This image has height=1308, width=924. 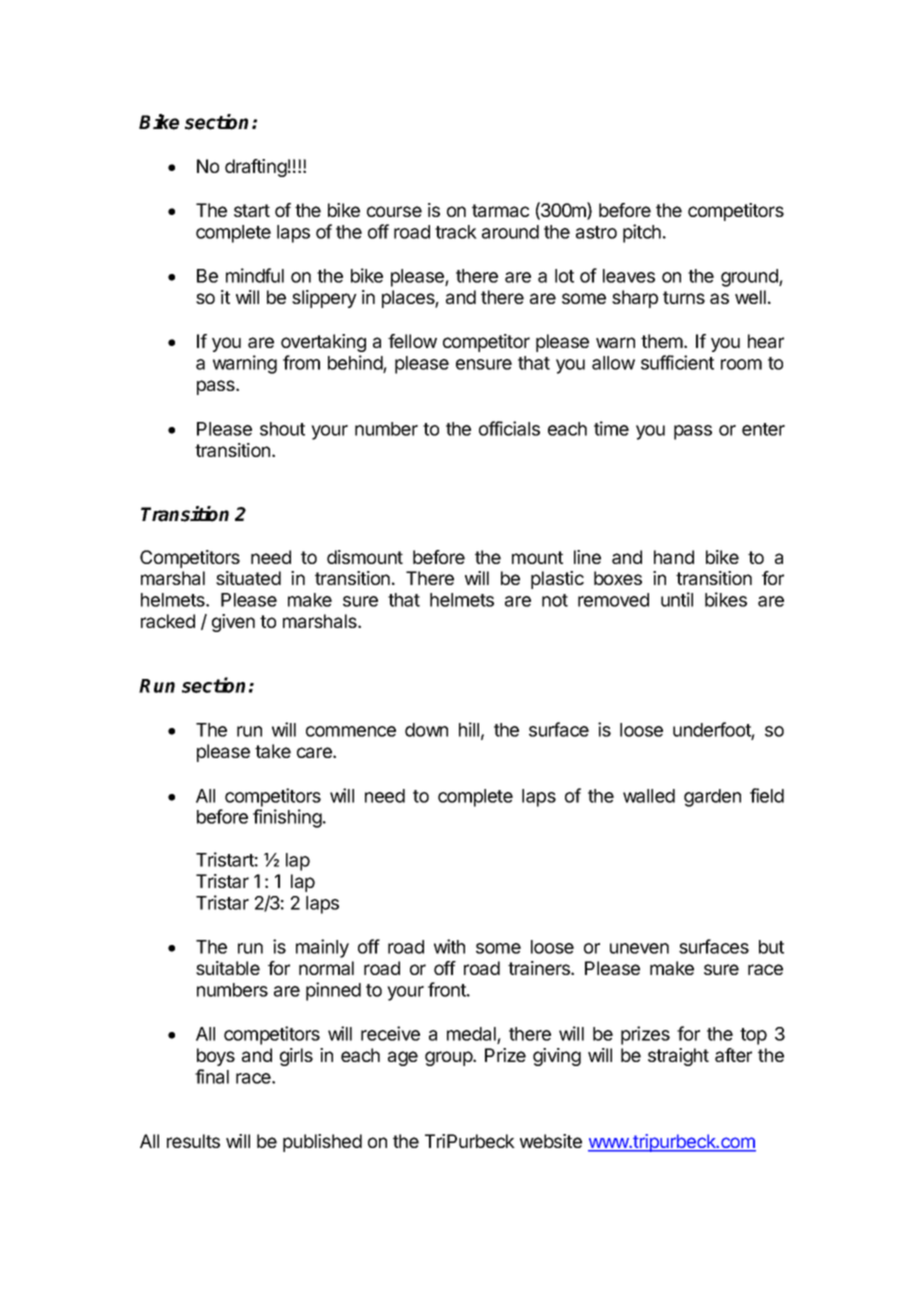 I want to click on from, so click(x=301, y=362).
